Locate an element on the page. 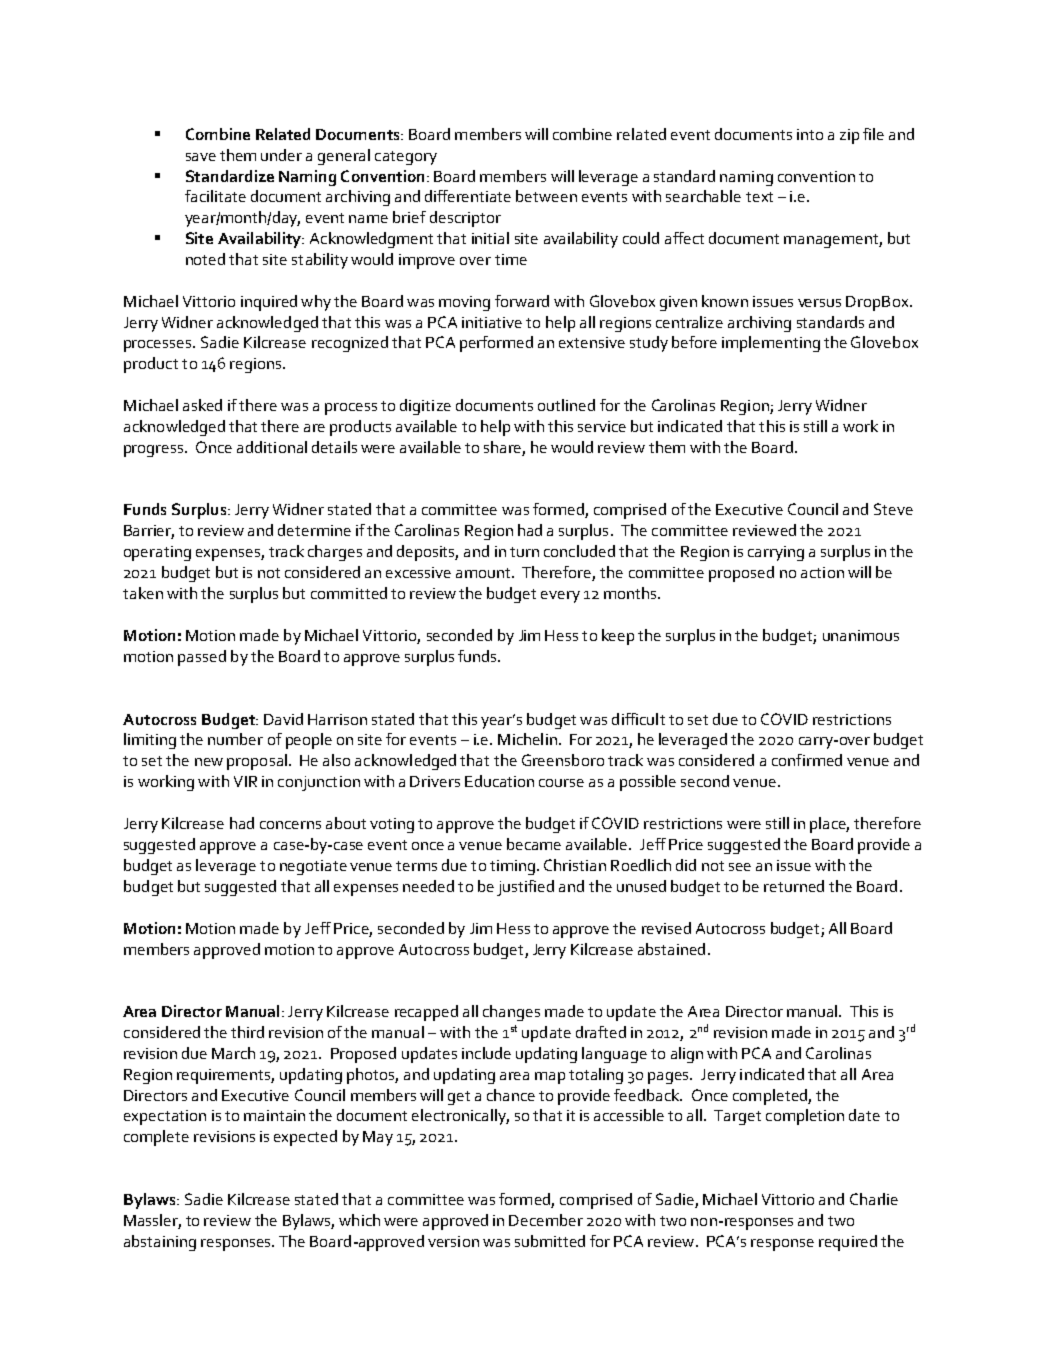 The width and height of the page is (1047, 1355). see is located at coordinates (740, 867).
